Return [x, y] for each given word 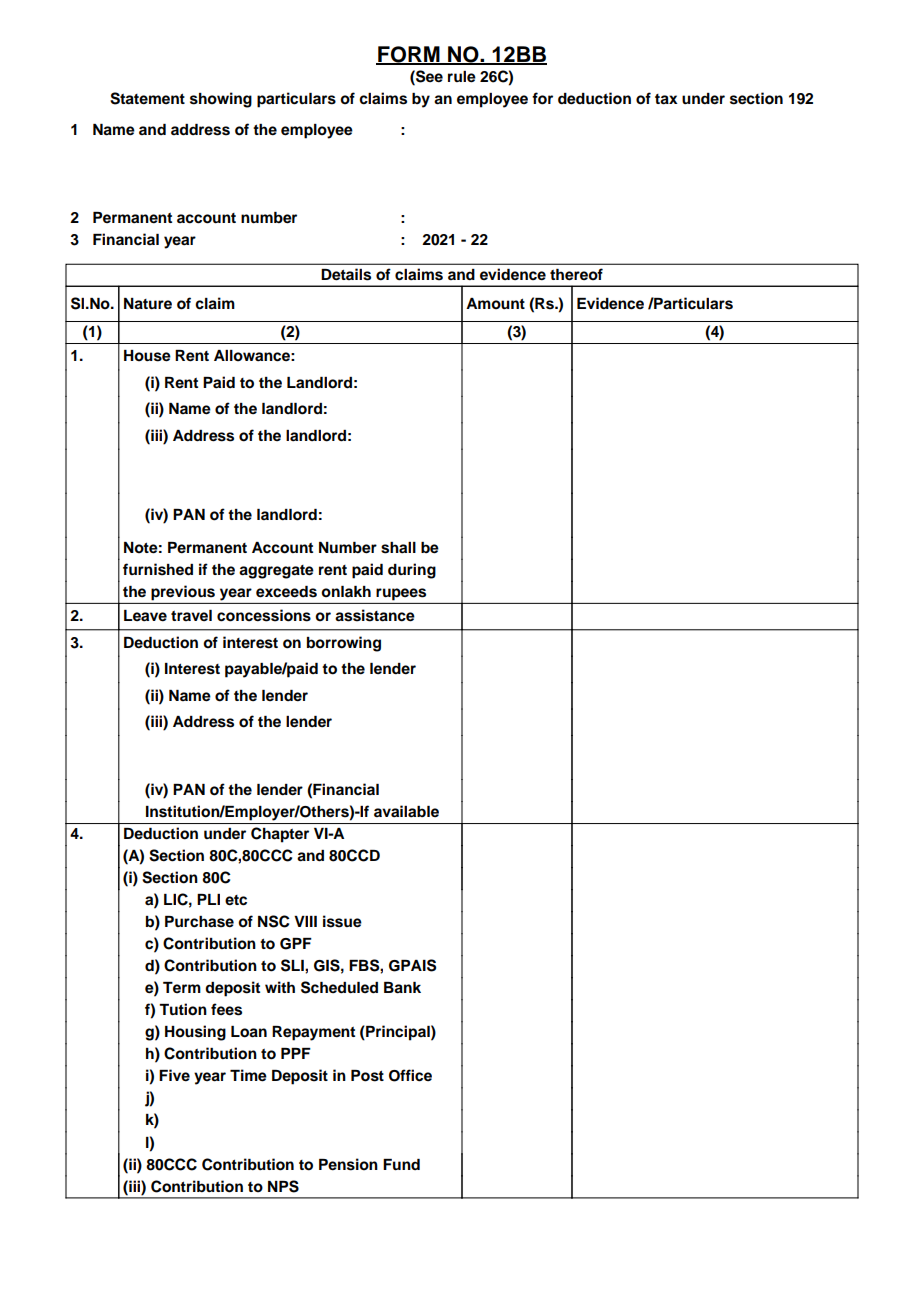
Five [174, 1075]
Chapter [280, 835]
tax [666, 99]
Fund [401, 1165]
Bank [402, 988]
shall [398, 548]
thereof [576, 274]
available [406, 811]
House [147, 356]
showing [221, 100]
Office [410, 1075]
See [428, 76]
